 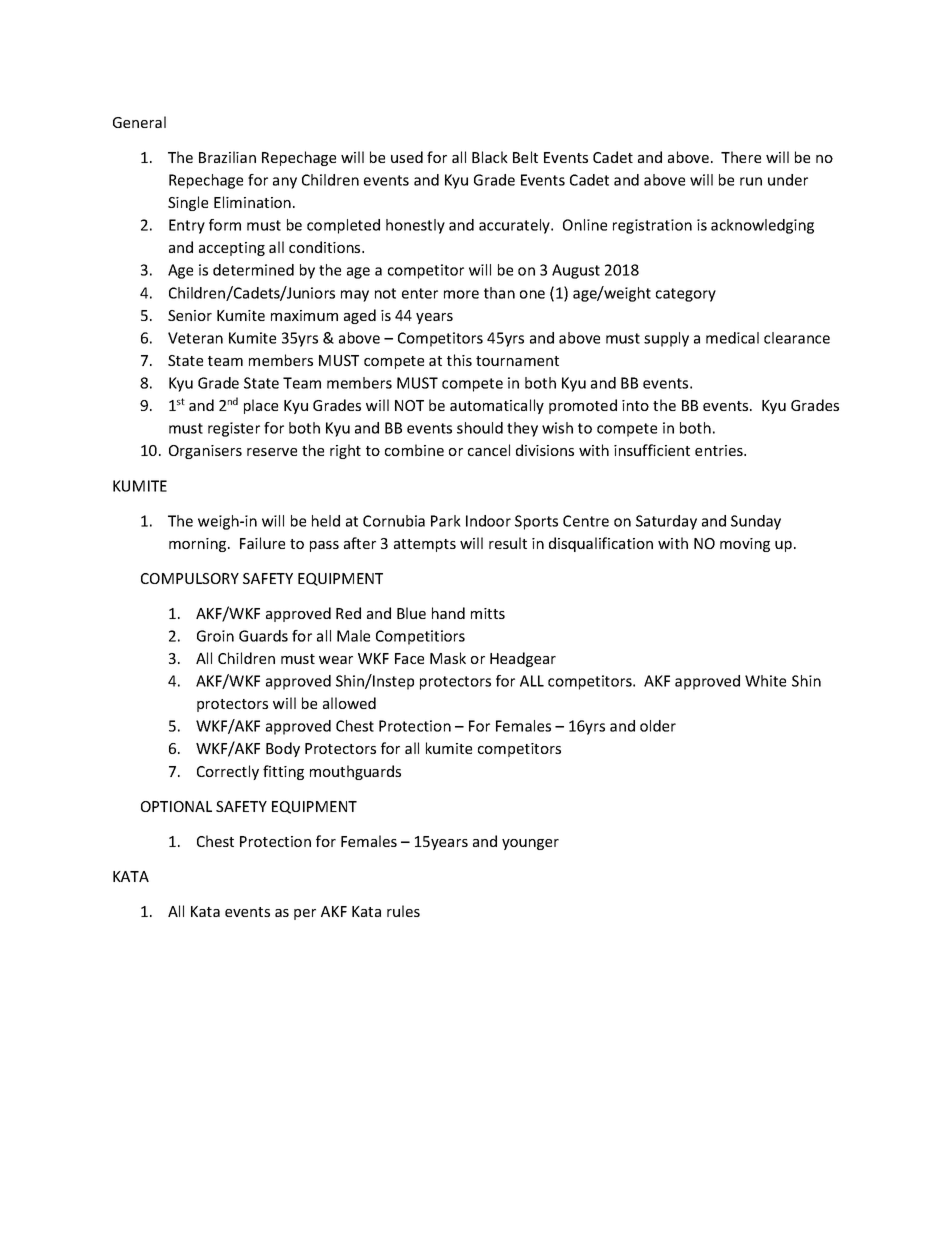 What do you see at coordinates (489, 450) in the image?
I see `cancel` at bounding box center [489, 450].
